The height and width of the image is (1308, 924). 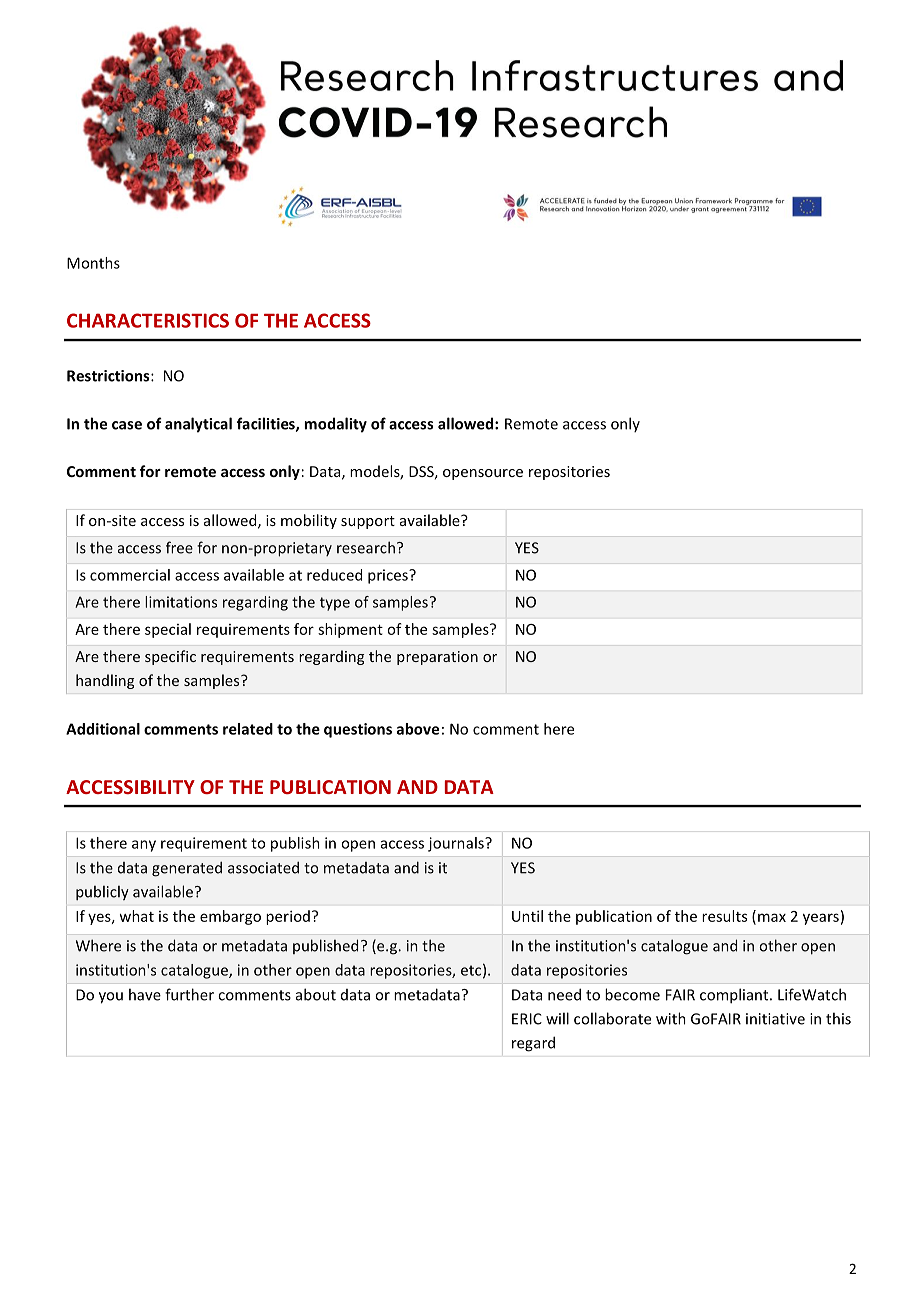 What do you see at coordinates (179, 547) in the image?
I see `free` at bounding box center [179, 547].
